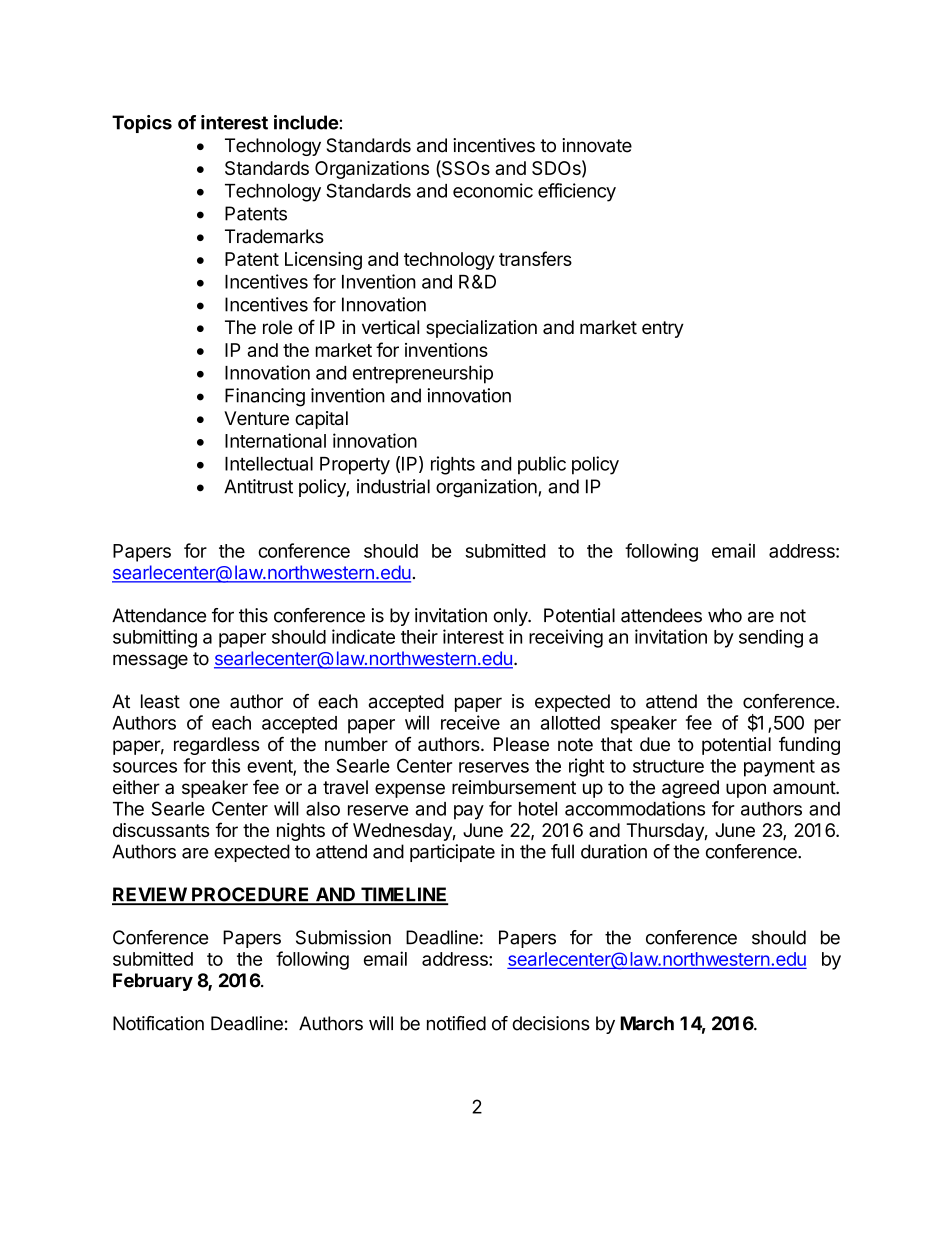 Image resolution: width=952 pixels, height=1233 pixels. I want to click on receive, so click(470, 722).
